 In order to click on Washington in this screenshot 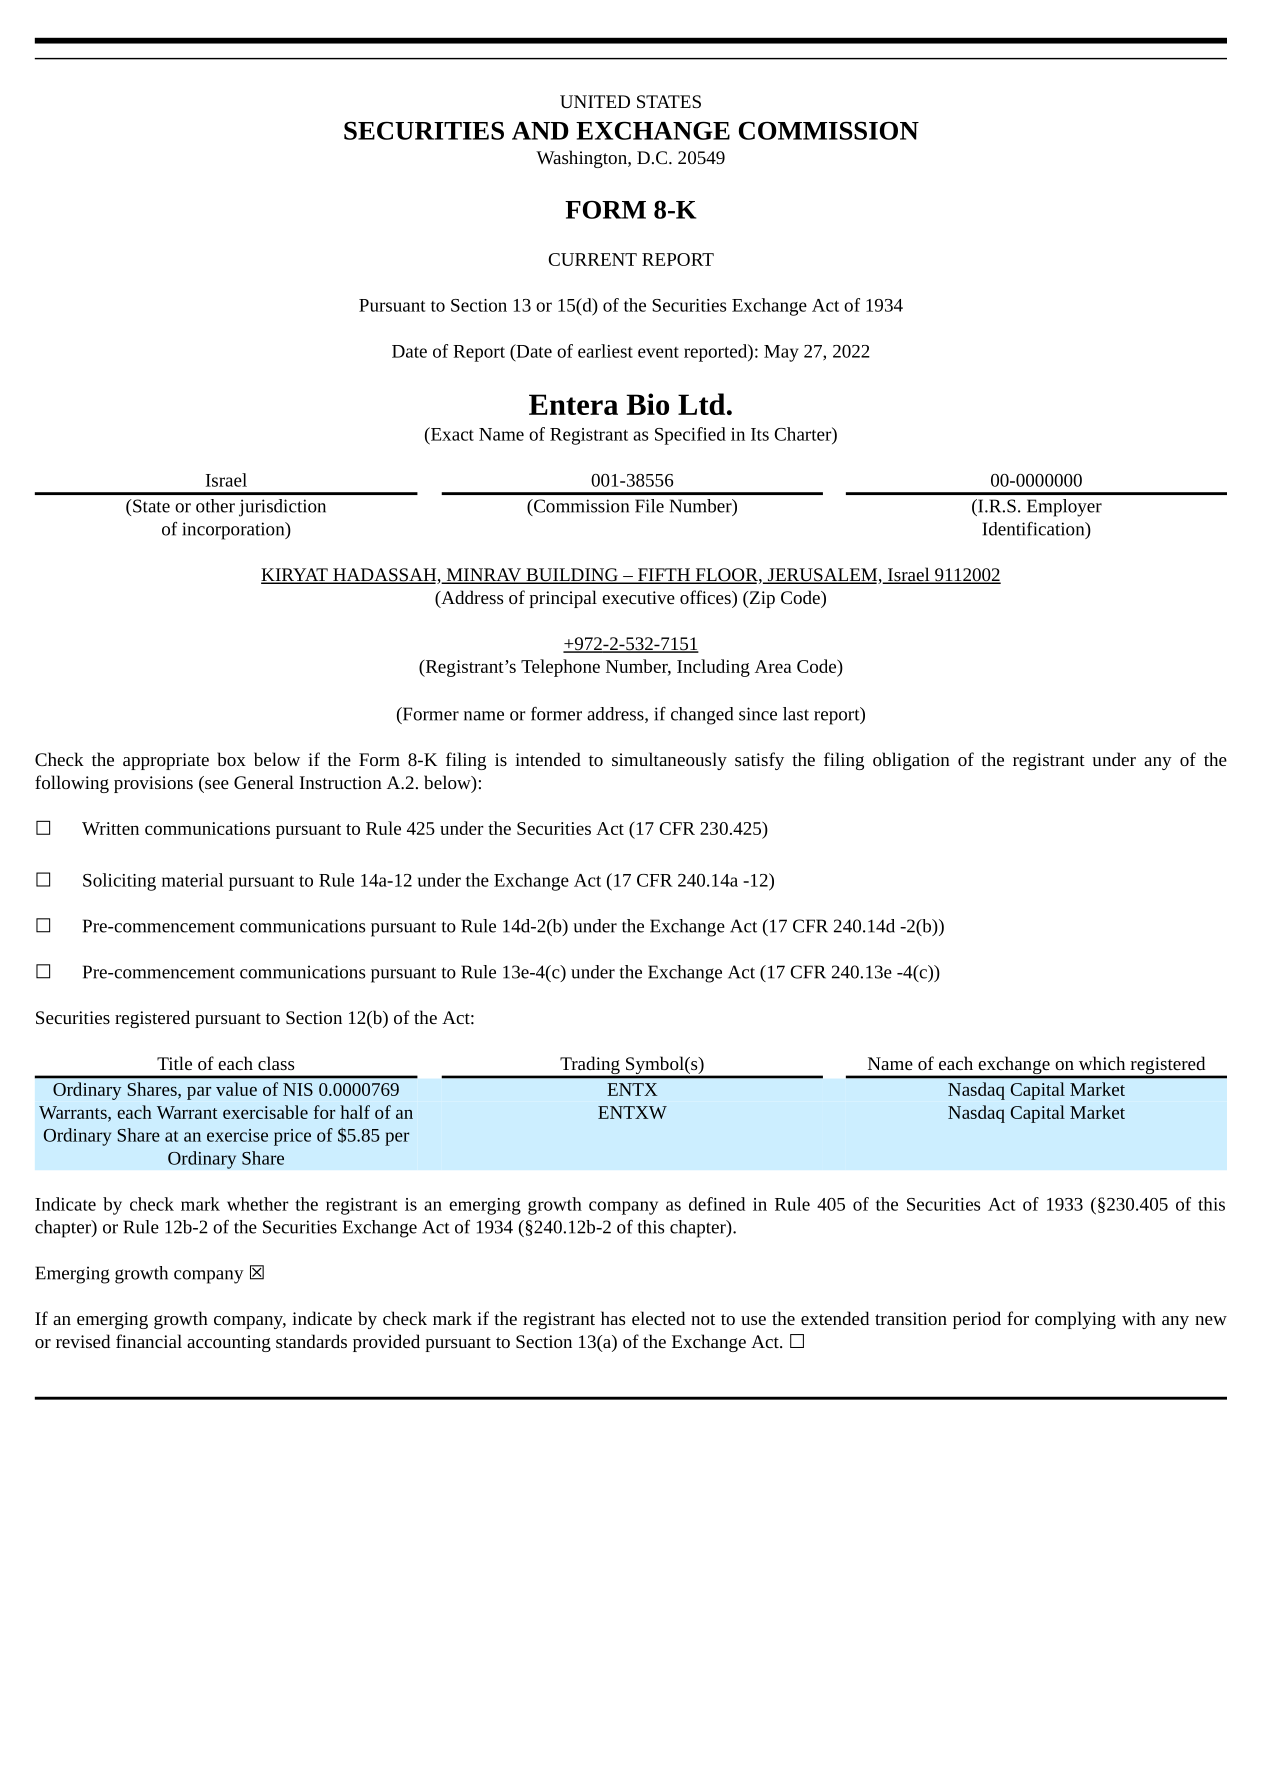, I will do `click(582, 159)`.
